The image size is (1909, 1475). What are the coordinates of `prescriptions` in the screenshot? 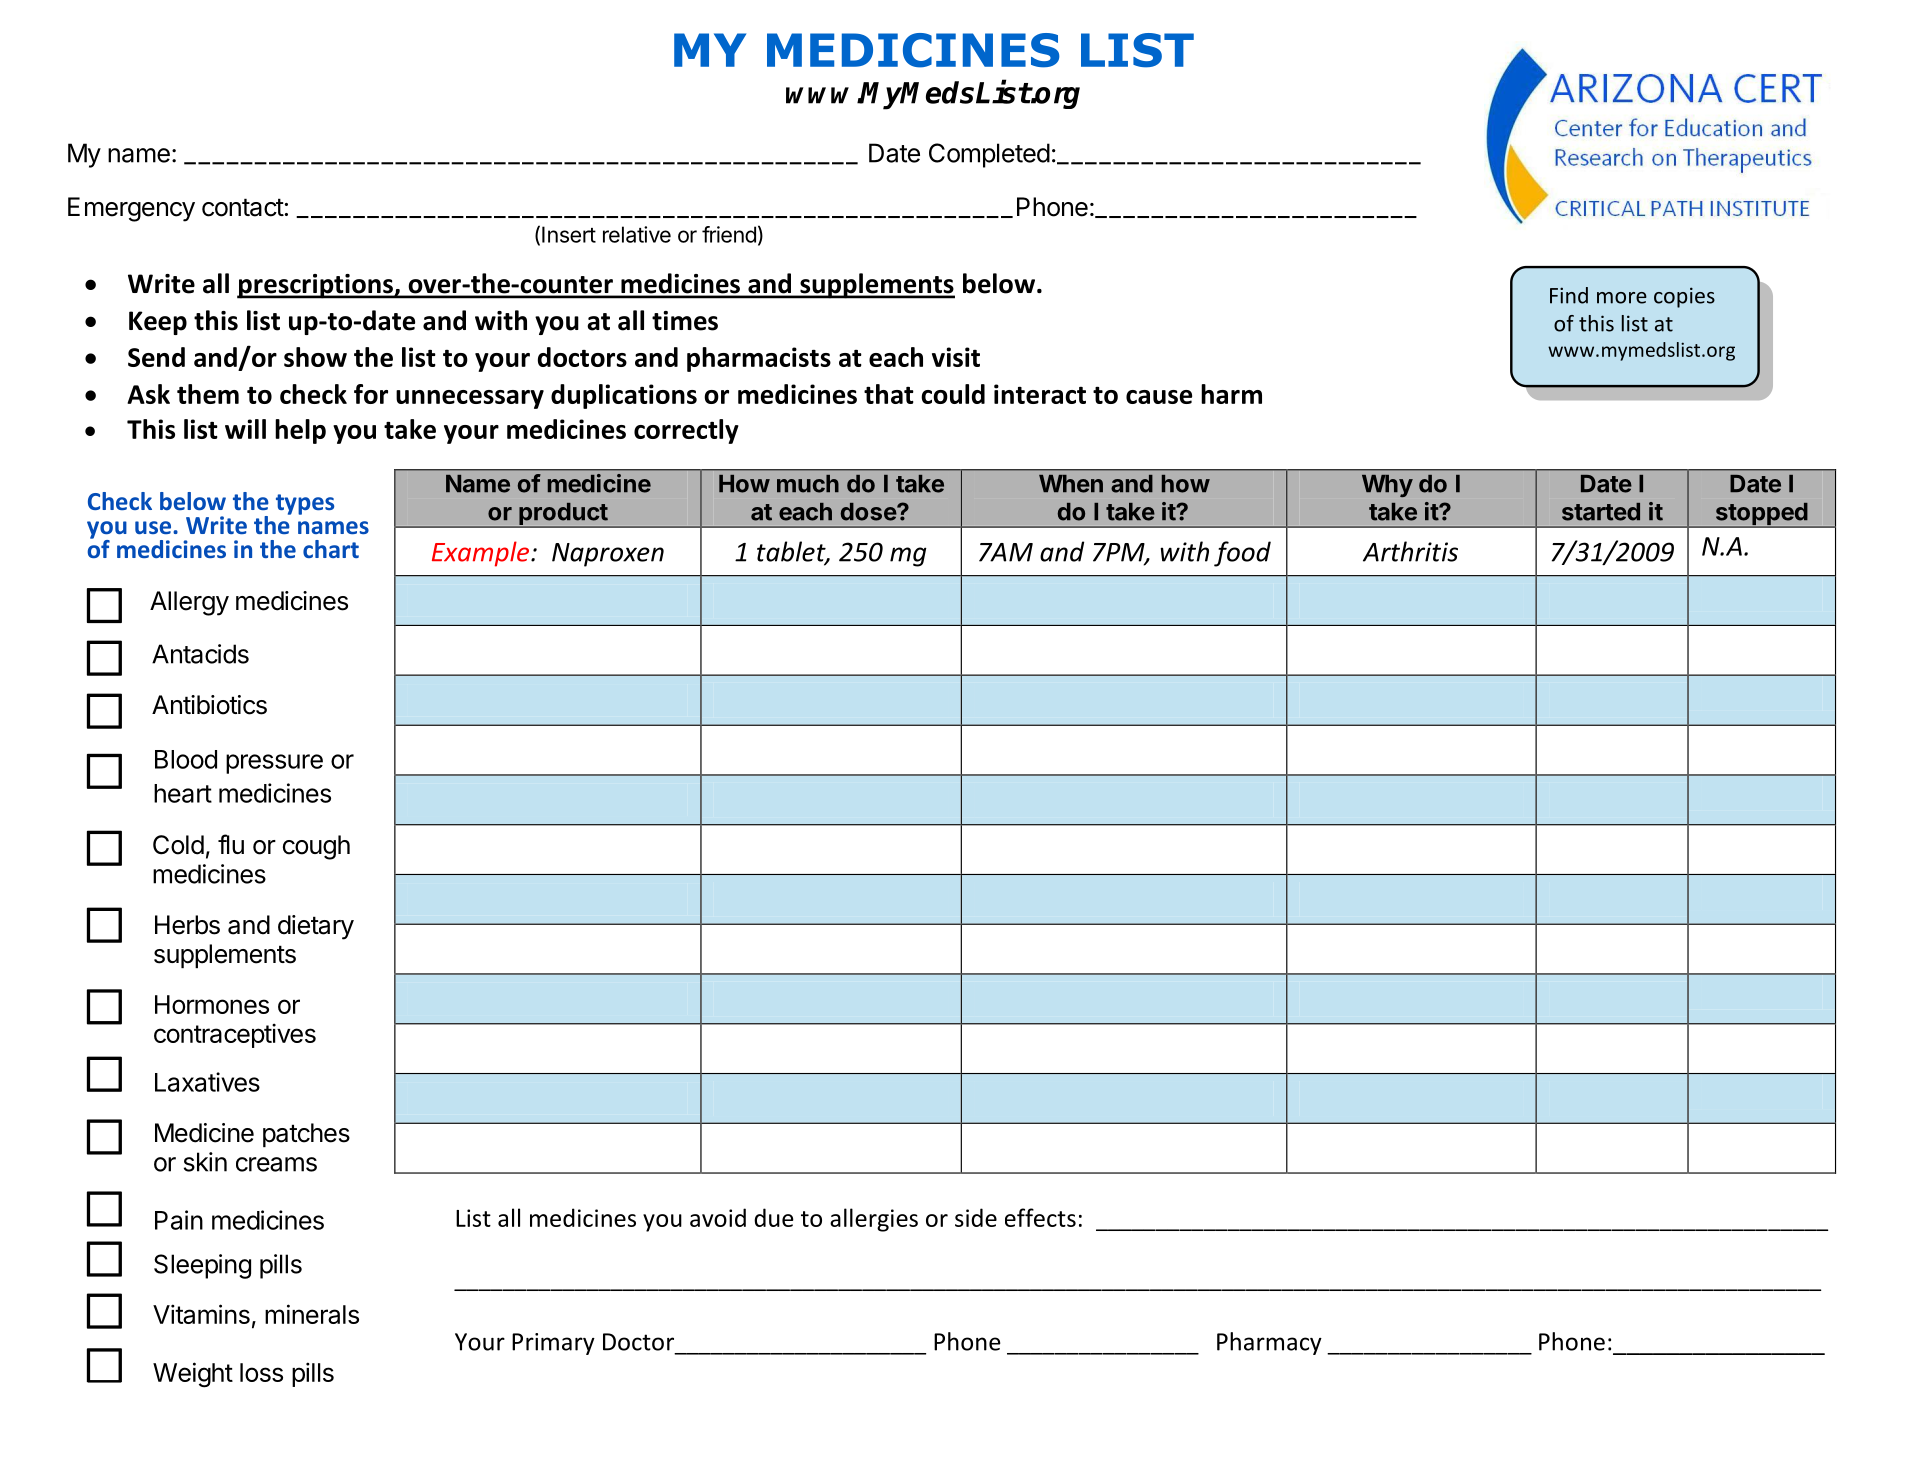 It's located at (316, 286).
